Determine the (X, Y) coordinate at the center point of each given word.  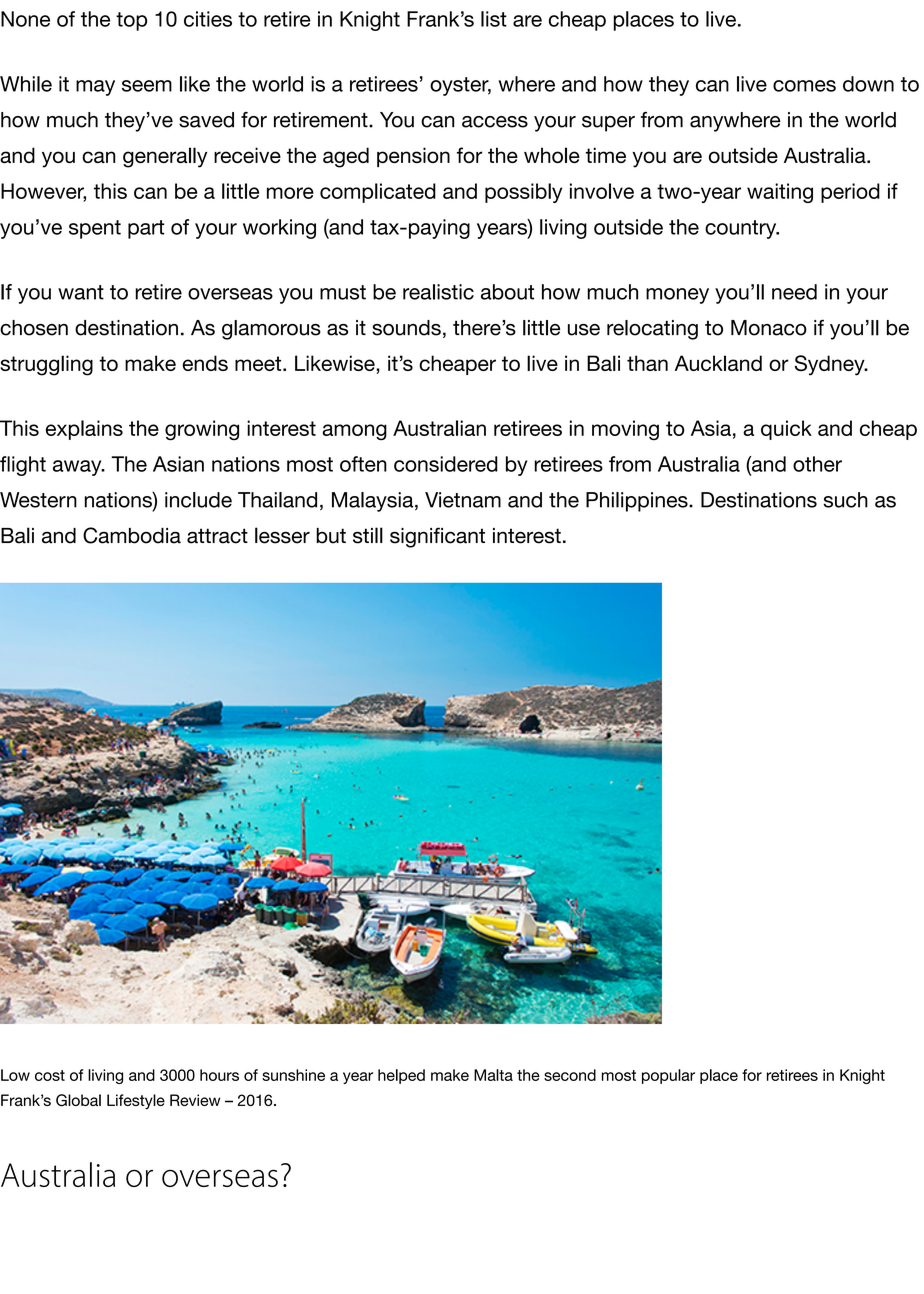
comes (804, 86)
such (845, 500)
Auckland (718, 363)
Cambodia (132, 535)
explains (84, 430)
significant (437, 537)
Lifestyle (136, 1102)
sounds (406, 328)
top (131, 21)
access (495, 122)
